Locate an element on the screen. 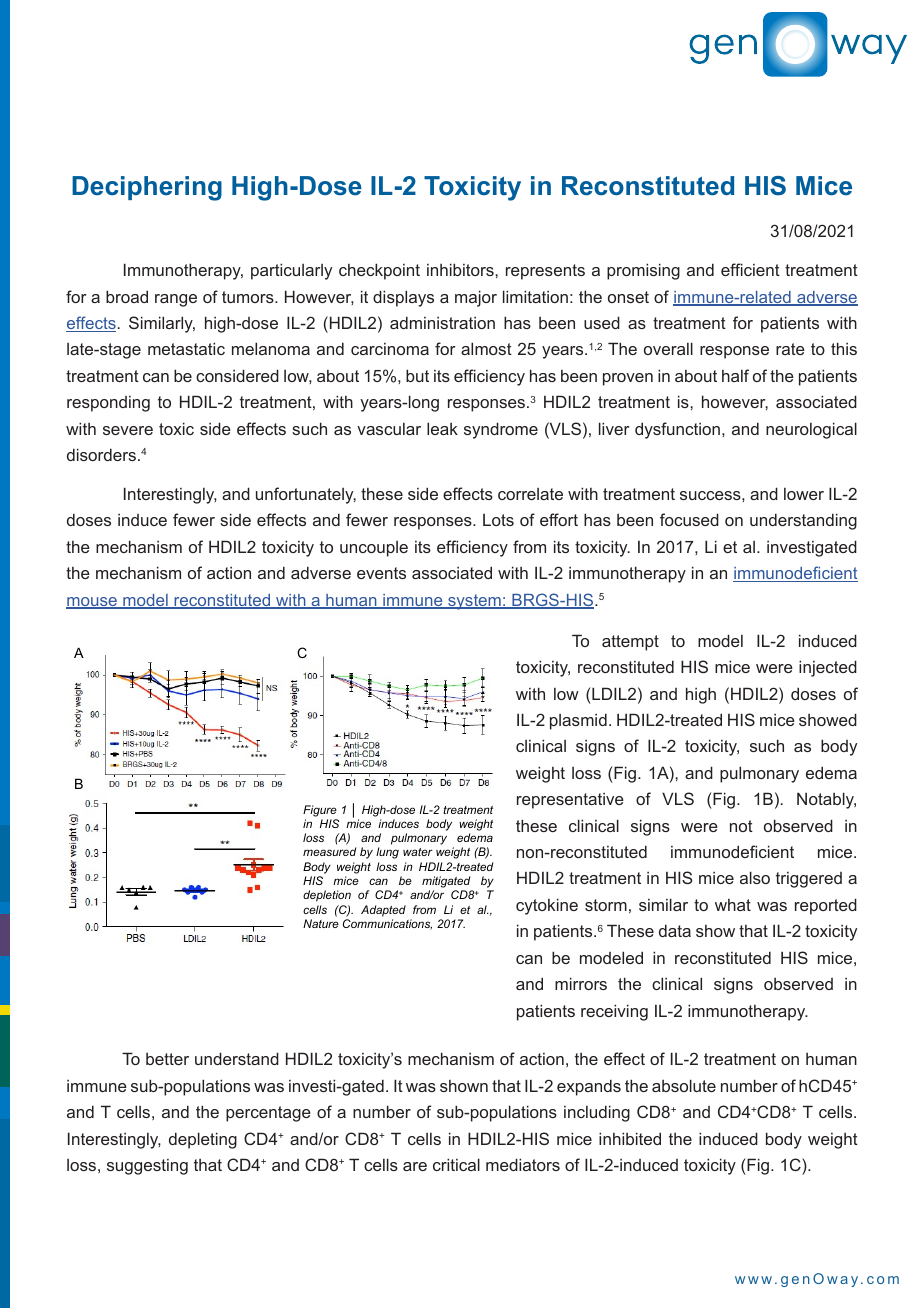 The image size is (924, 1308). leak is located at coordinates (442, 428).
